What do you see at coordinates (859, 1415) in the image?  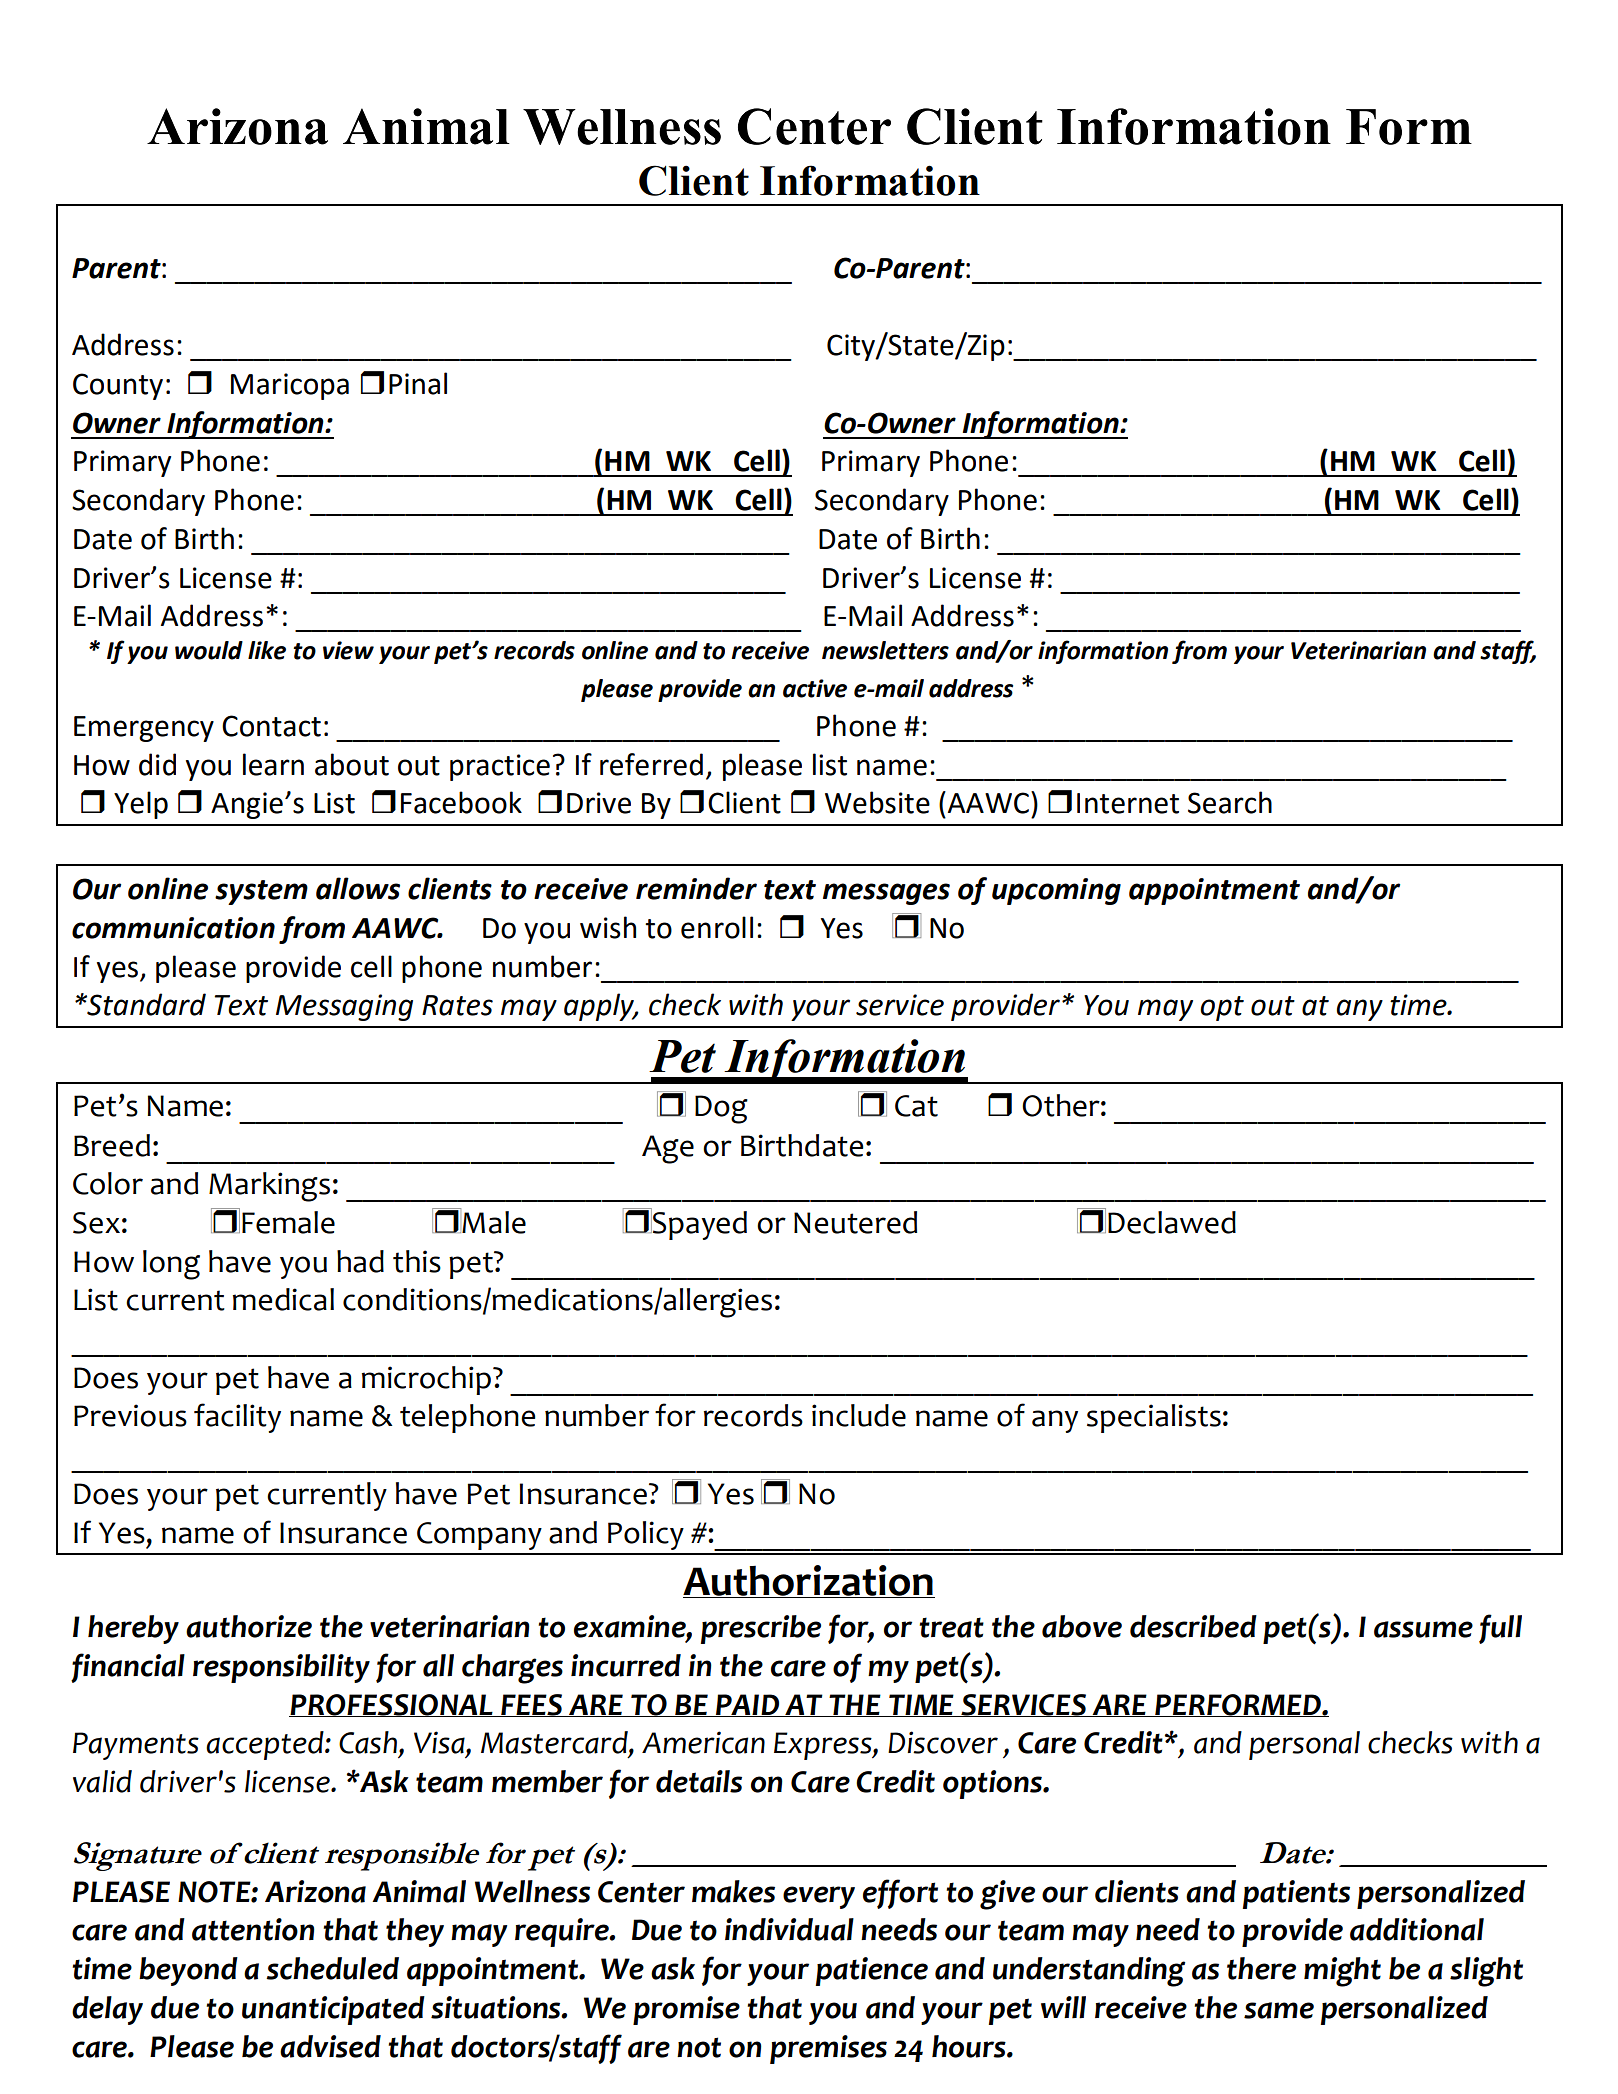 I see `include` at bounding box center [859, 1415].
